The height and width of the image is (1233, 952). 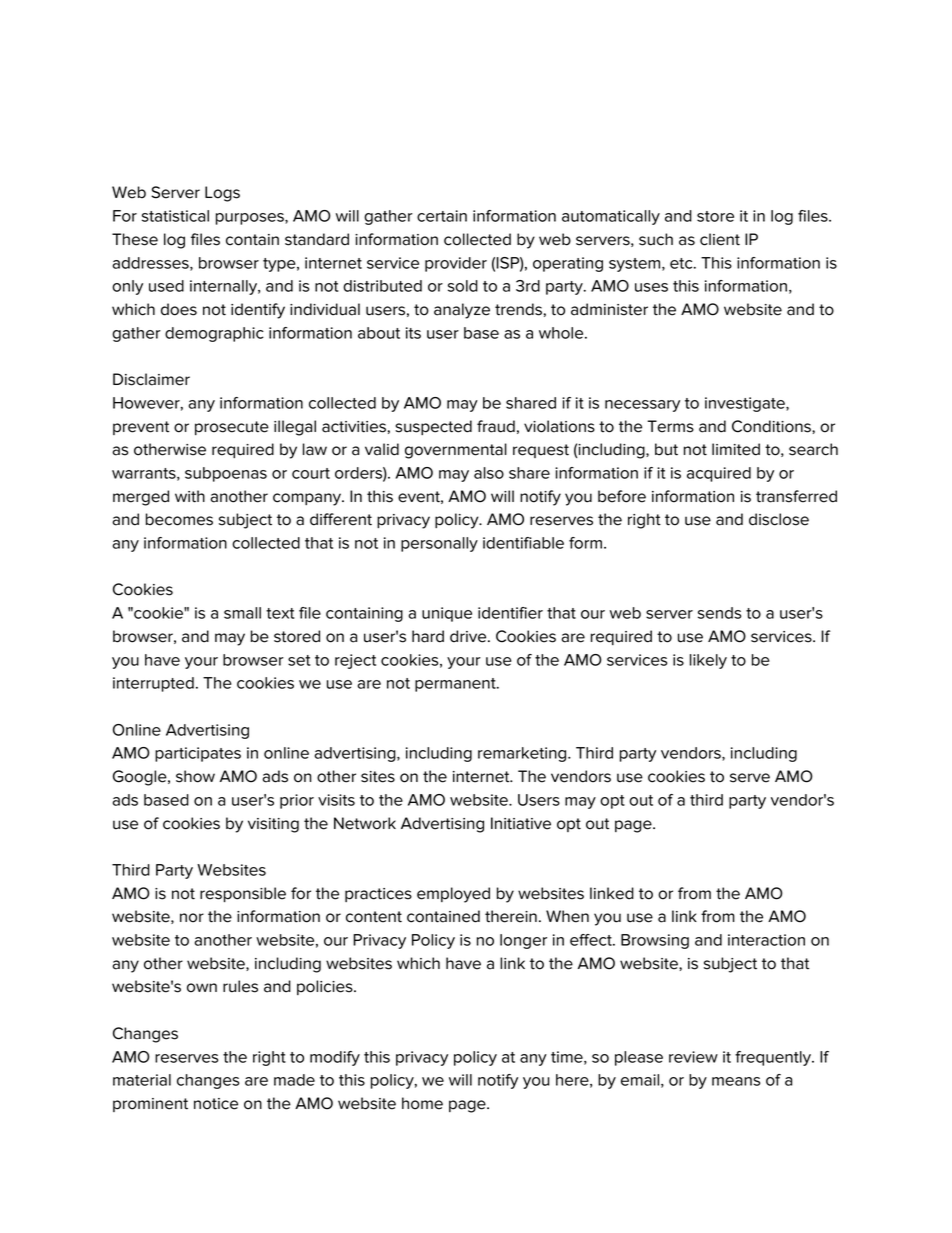 What do you see at coordinates (720, 239) in the image?
I see `client` at bounding box center [720, 239].
